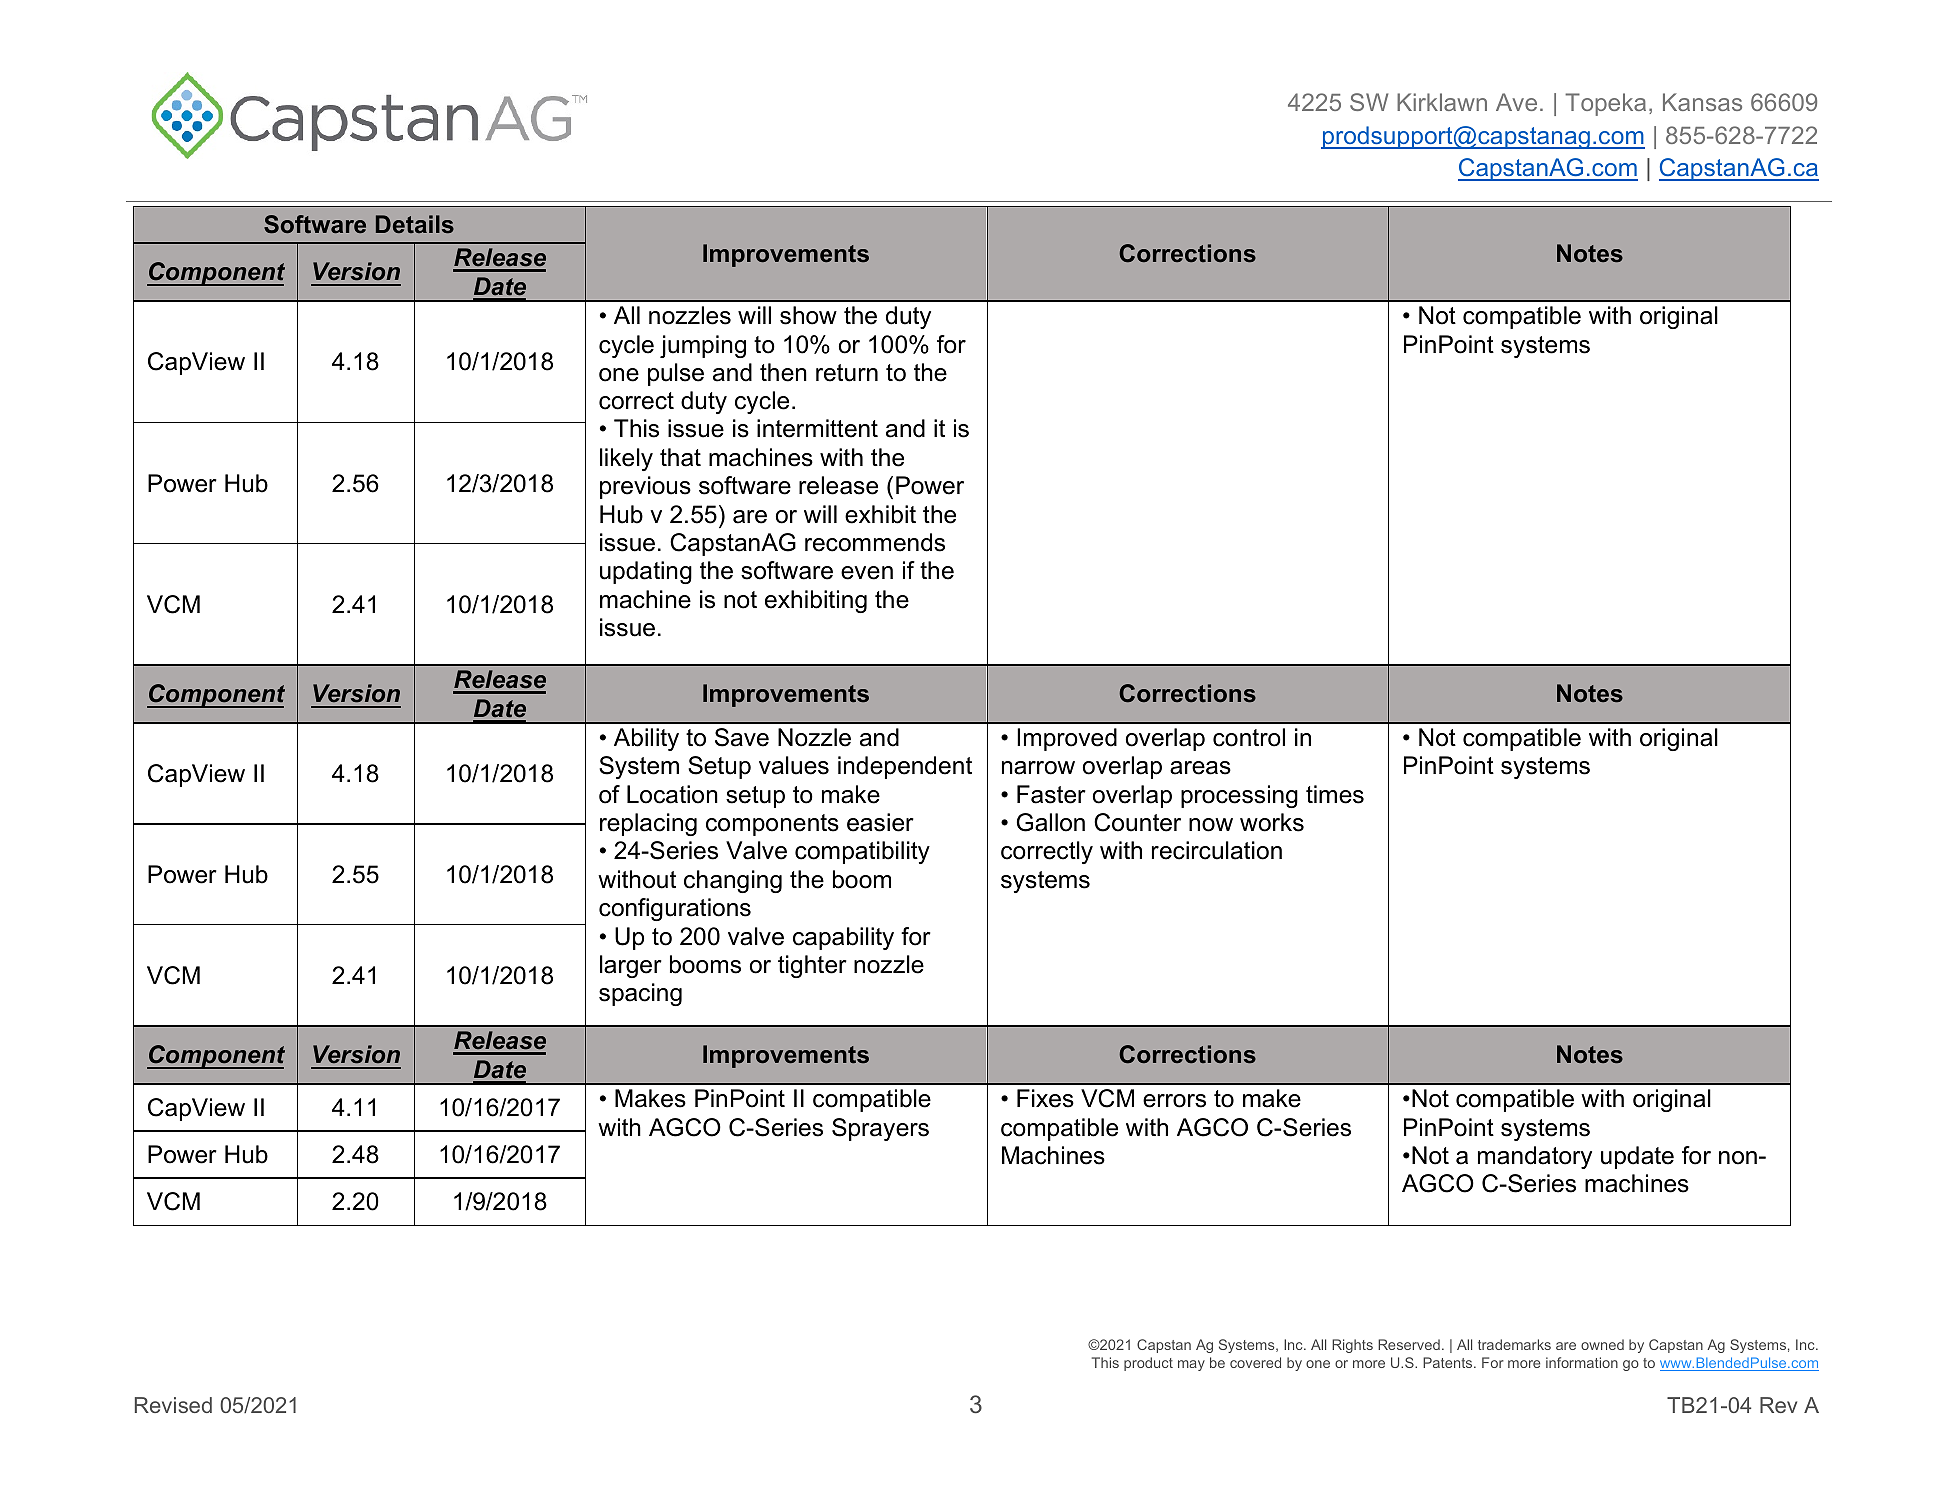 The image size is (1952, 1508). I want to click on Topeka, so click(1605, 104).
